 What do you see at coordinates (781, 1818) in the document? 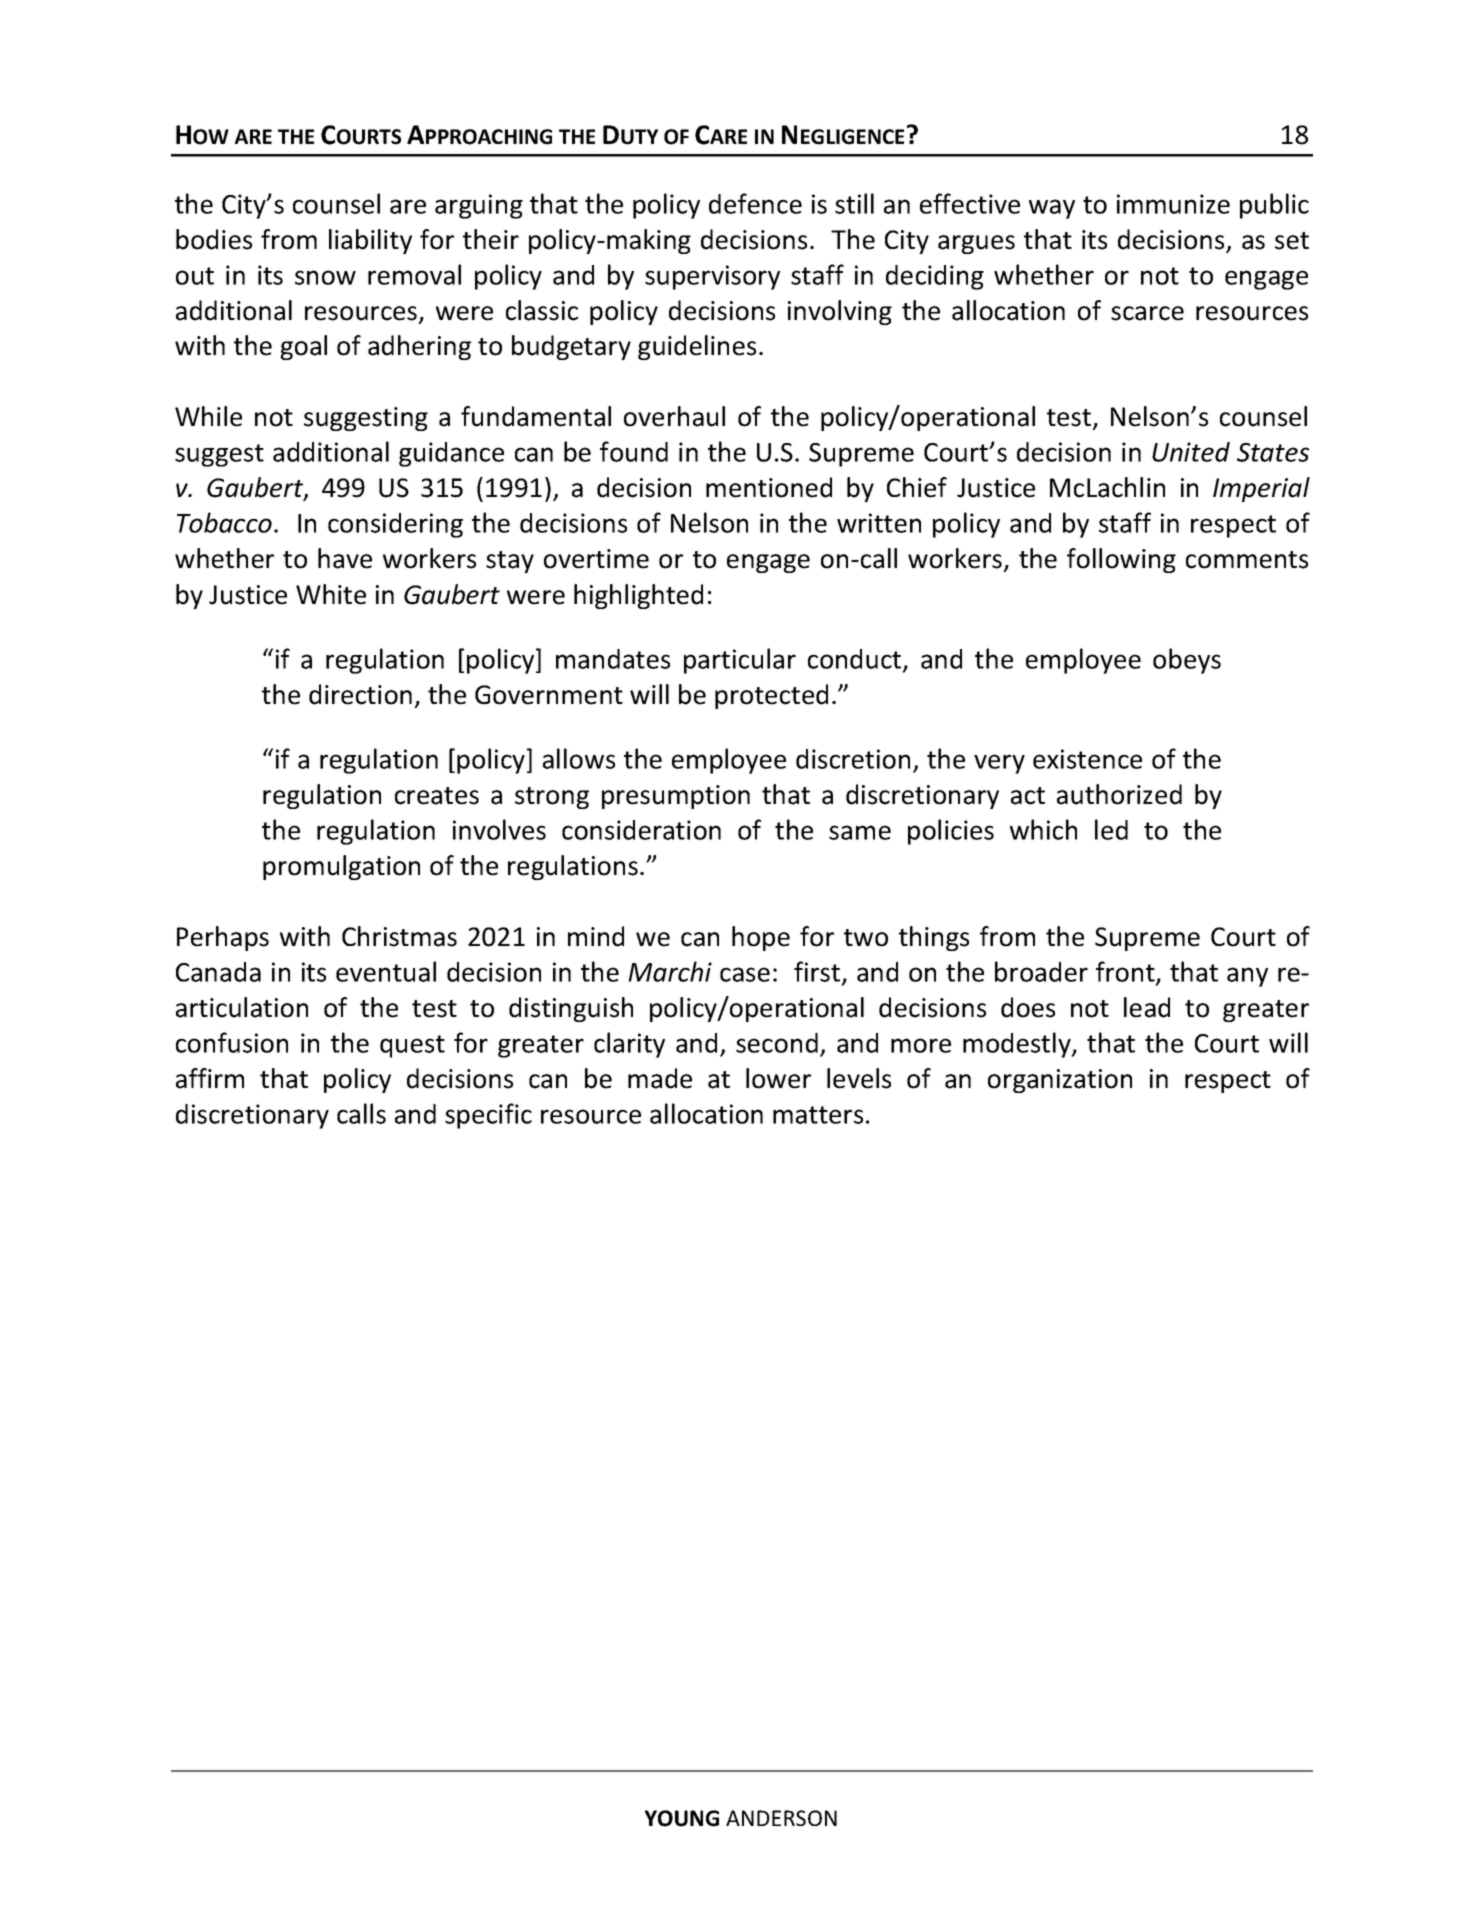
I see `ANDERSON` at bounding box center [781, 1818].
